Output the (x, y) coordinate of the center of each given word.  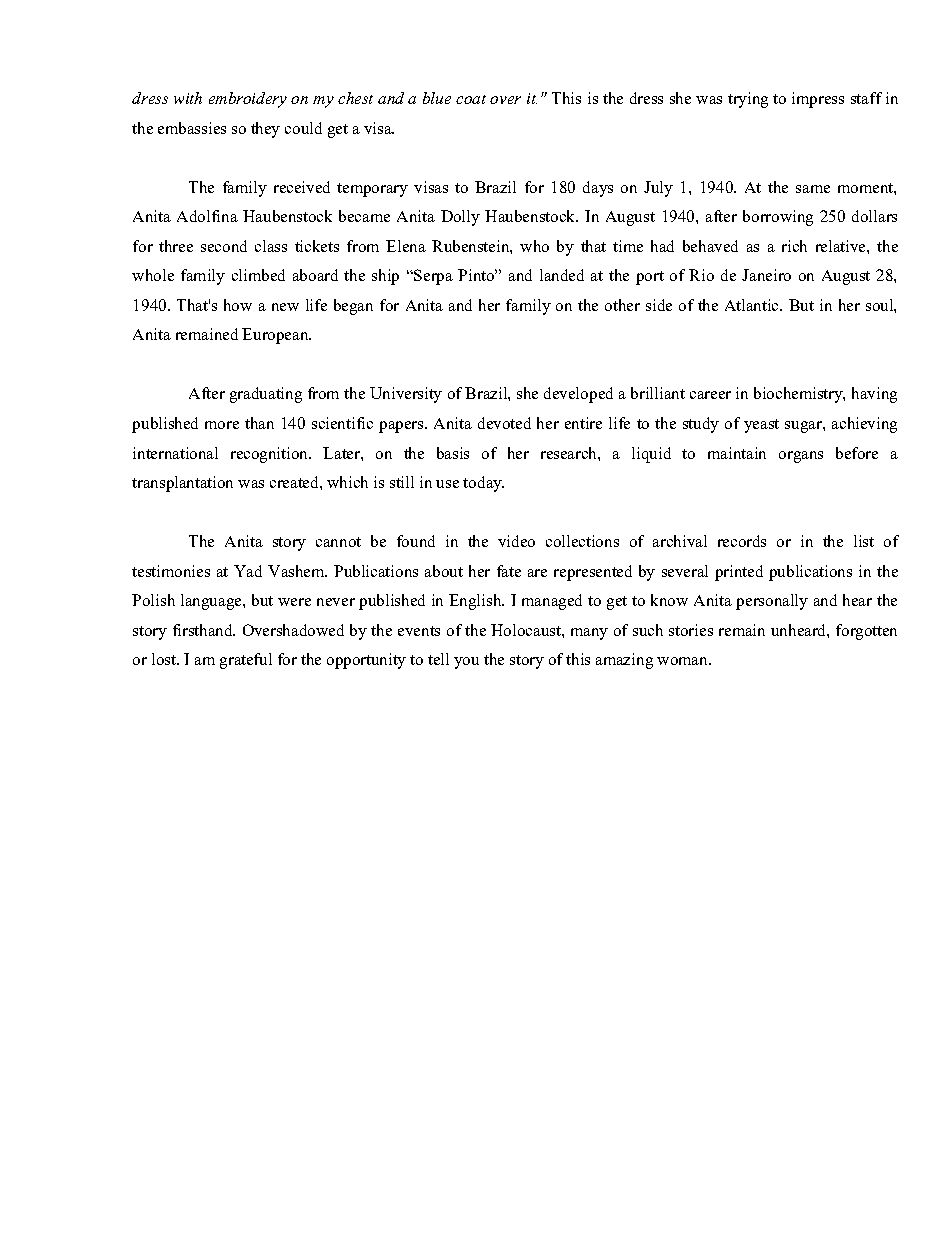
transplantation (182, 484)
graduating (266, 395)
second (224, 246)
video (516, 541)
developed (578, 395)
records (742, 541)
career (710, 395)
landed (562, 275)
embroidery (248, 100)
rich (794, 246)
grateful (246, 661)
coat (471, 99)
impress (818, 100)
